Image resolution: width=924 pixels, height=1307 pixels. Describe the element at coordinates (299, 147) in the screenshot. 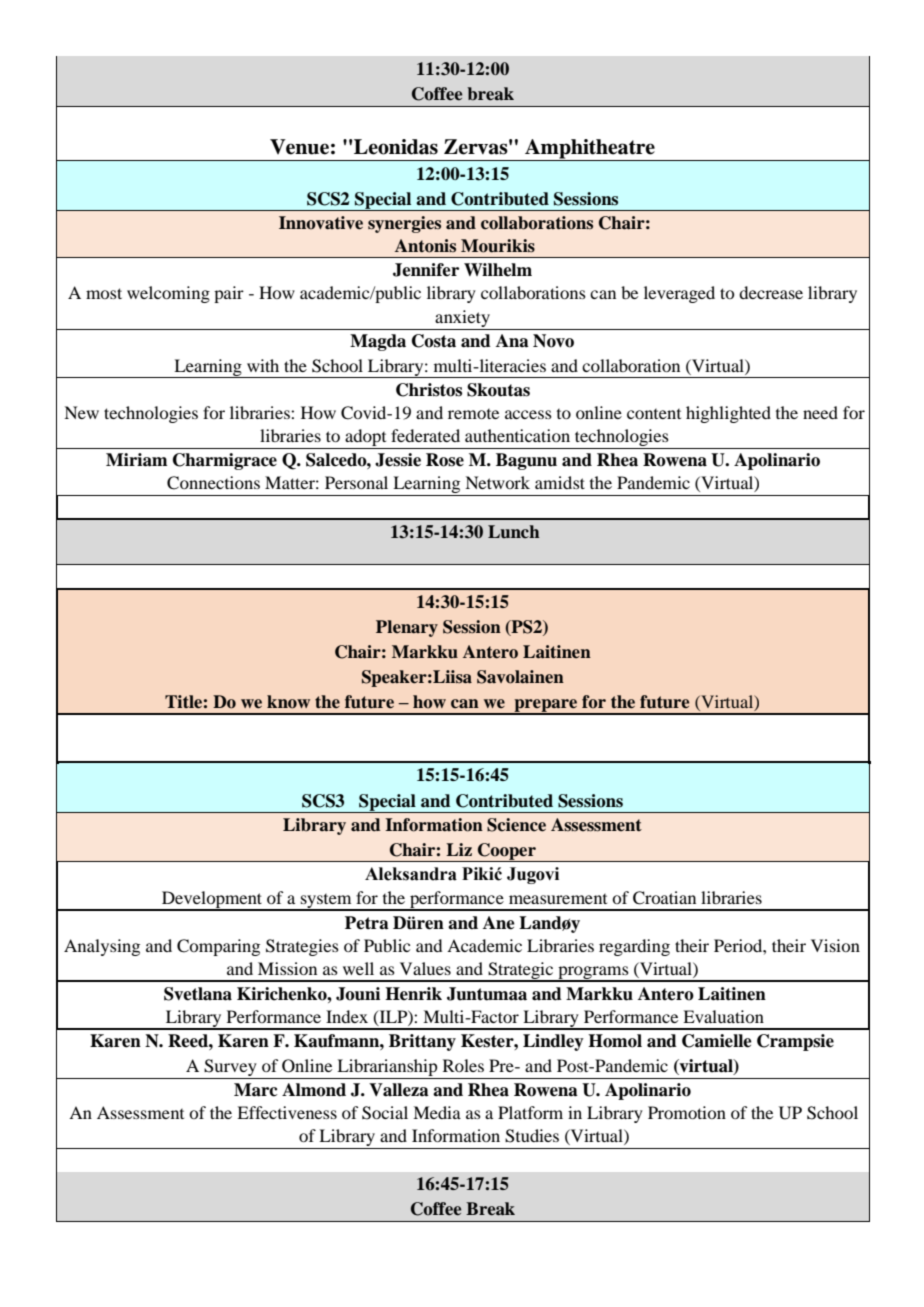

I see `Venue` at that location.
